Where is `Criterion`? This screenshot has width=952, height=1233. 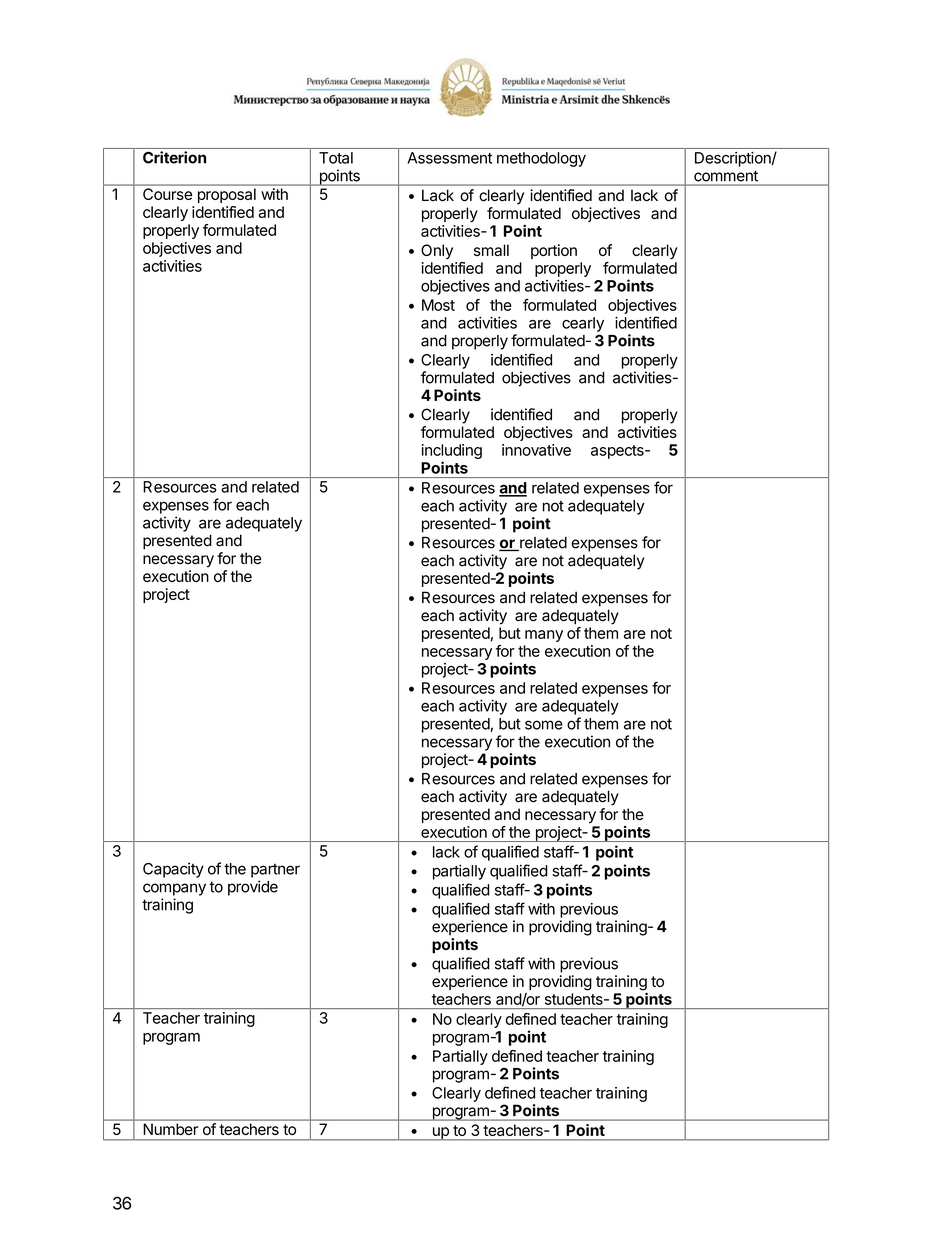 Criterion is located at coordinates (174, 157).
